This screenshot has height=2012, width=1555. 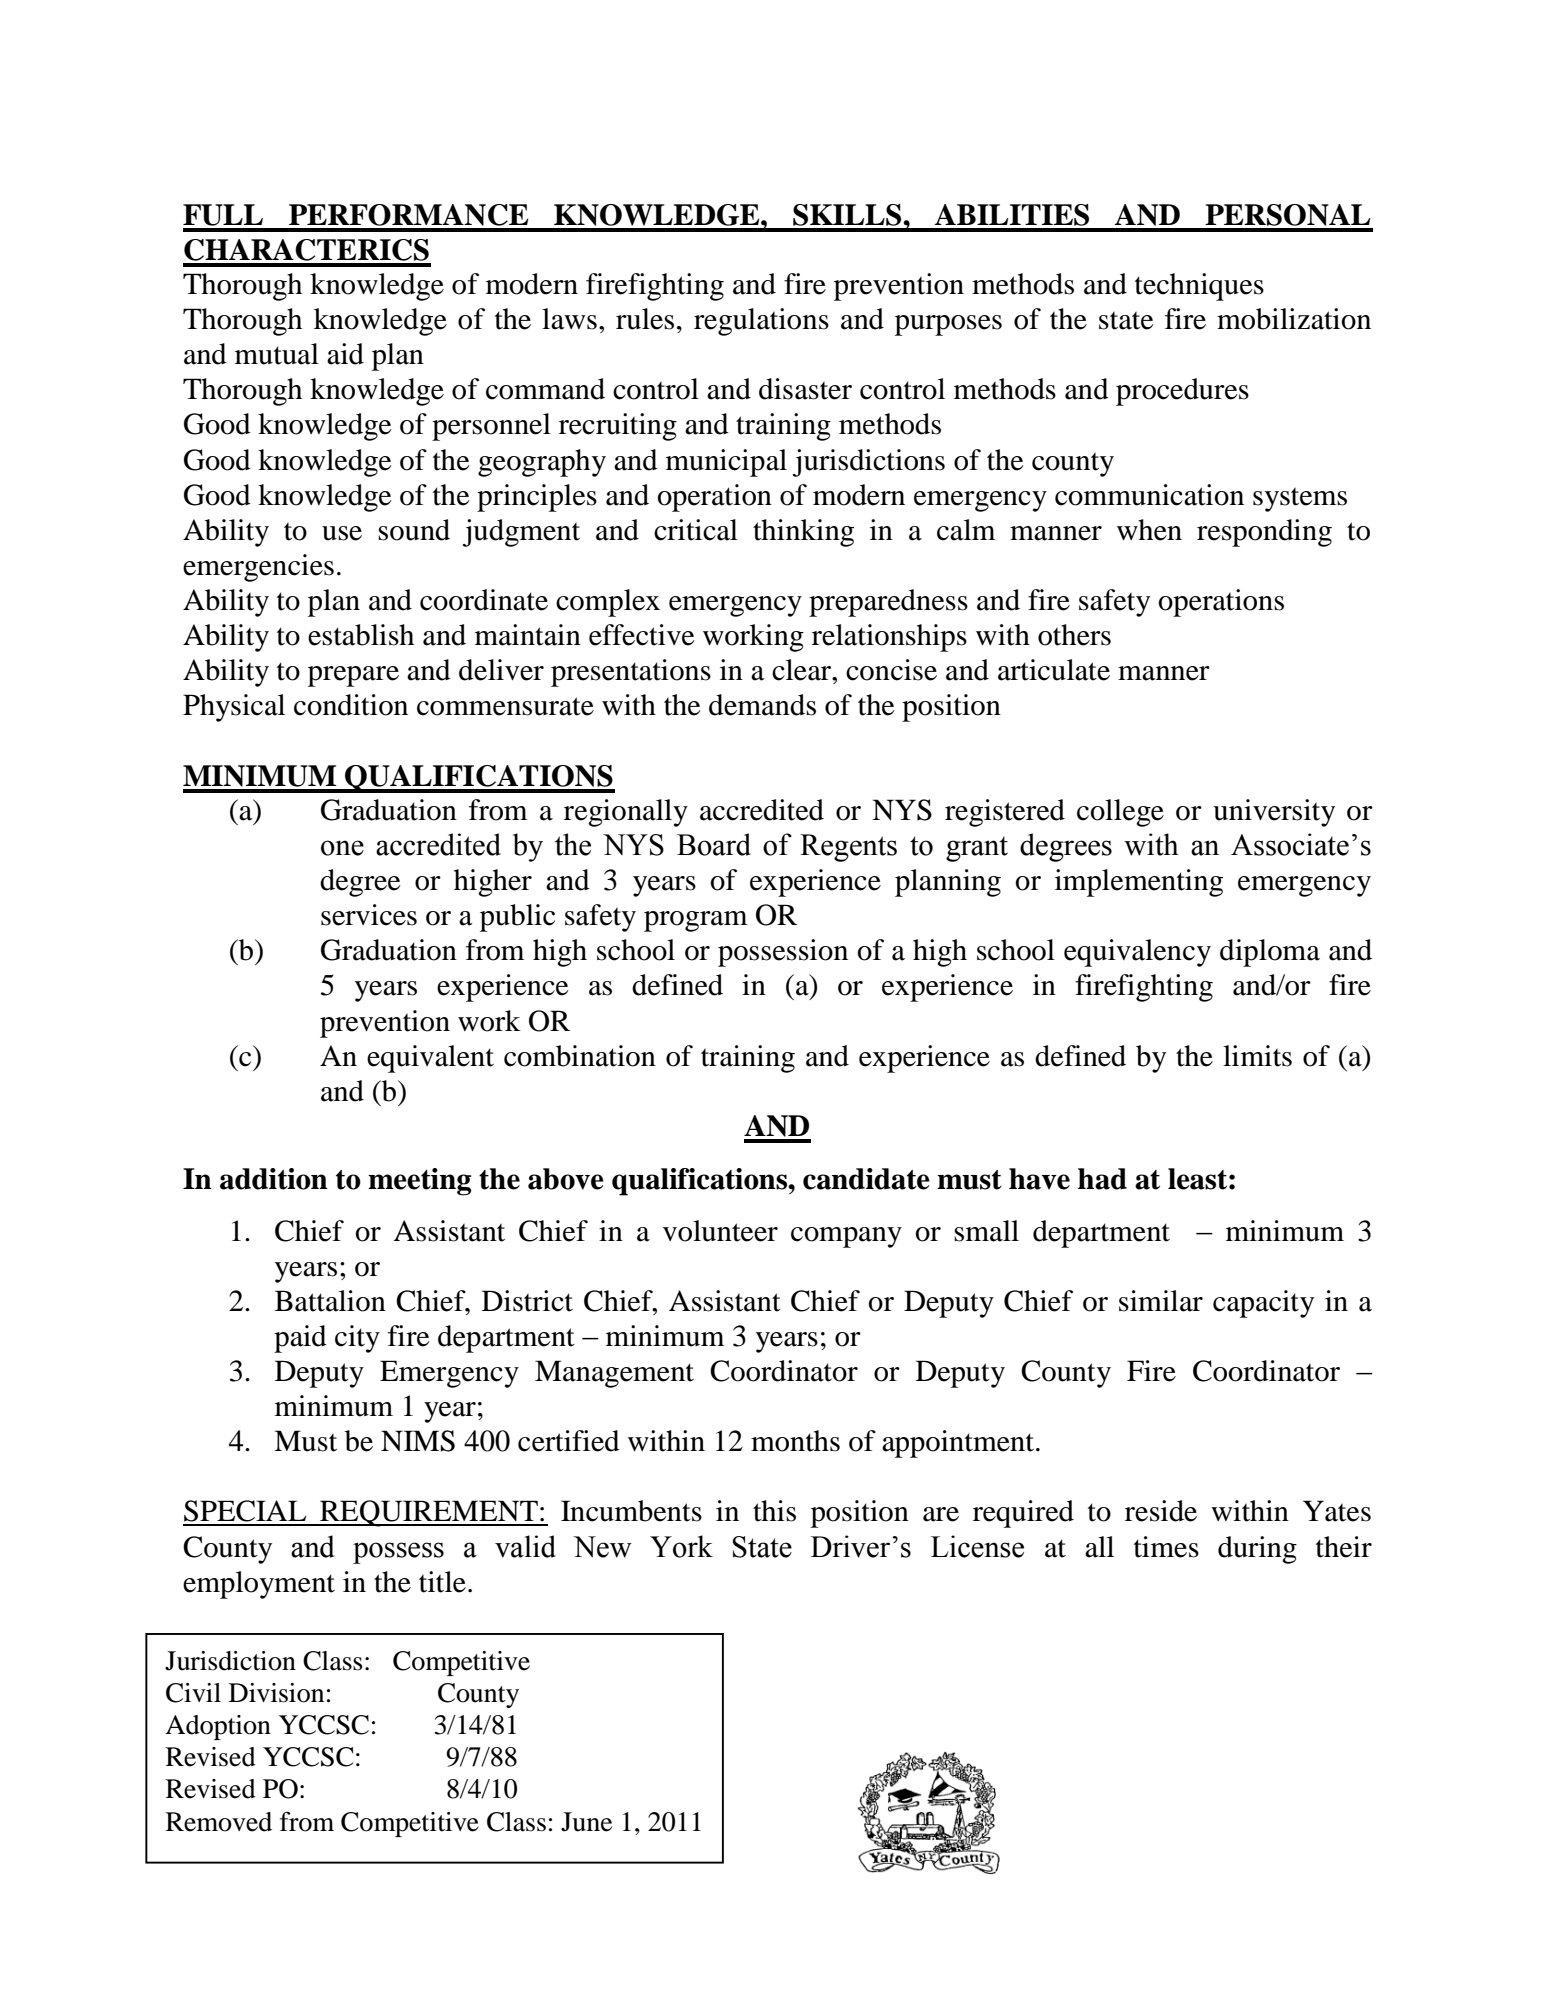 I want to click on volunteer, so click(x=720, y=1231).
